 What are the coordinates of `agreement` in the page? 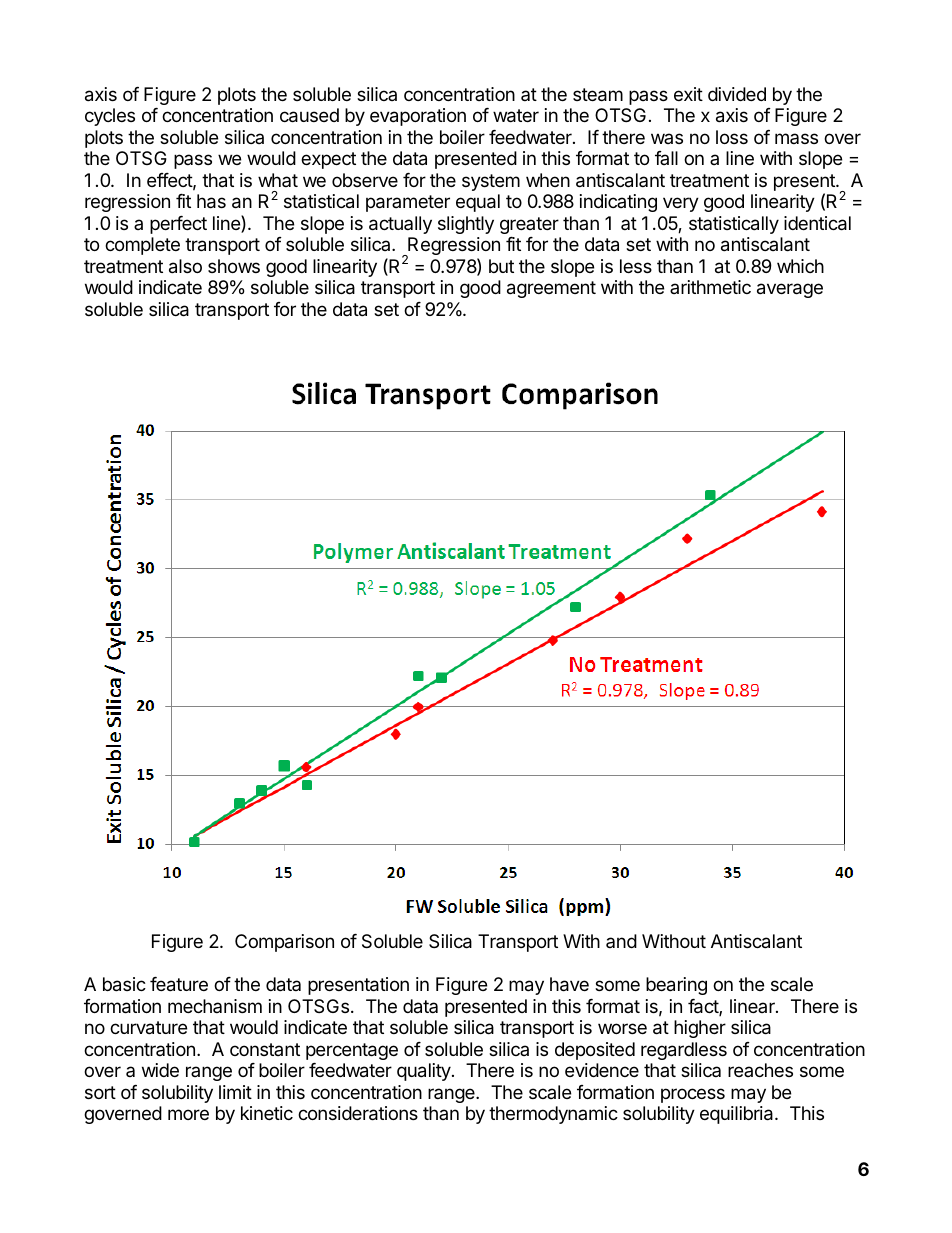 It's located at (551, 289).
